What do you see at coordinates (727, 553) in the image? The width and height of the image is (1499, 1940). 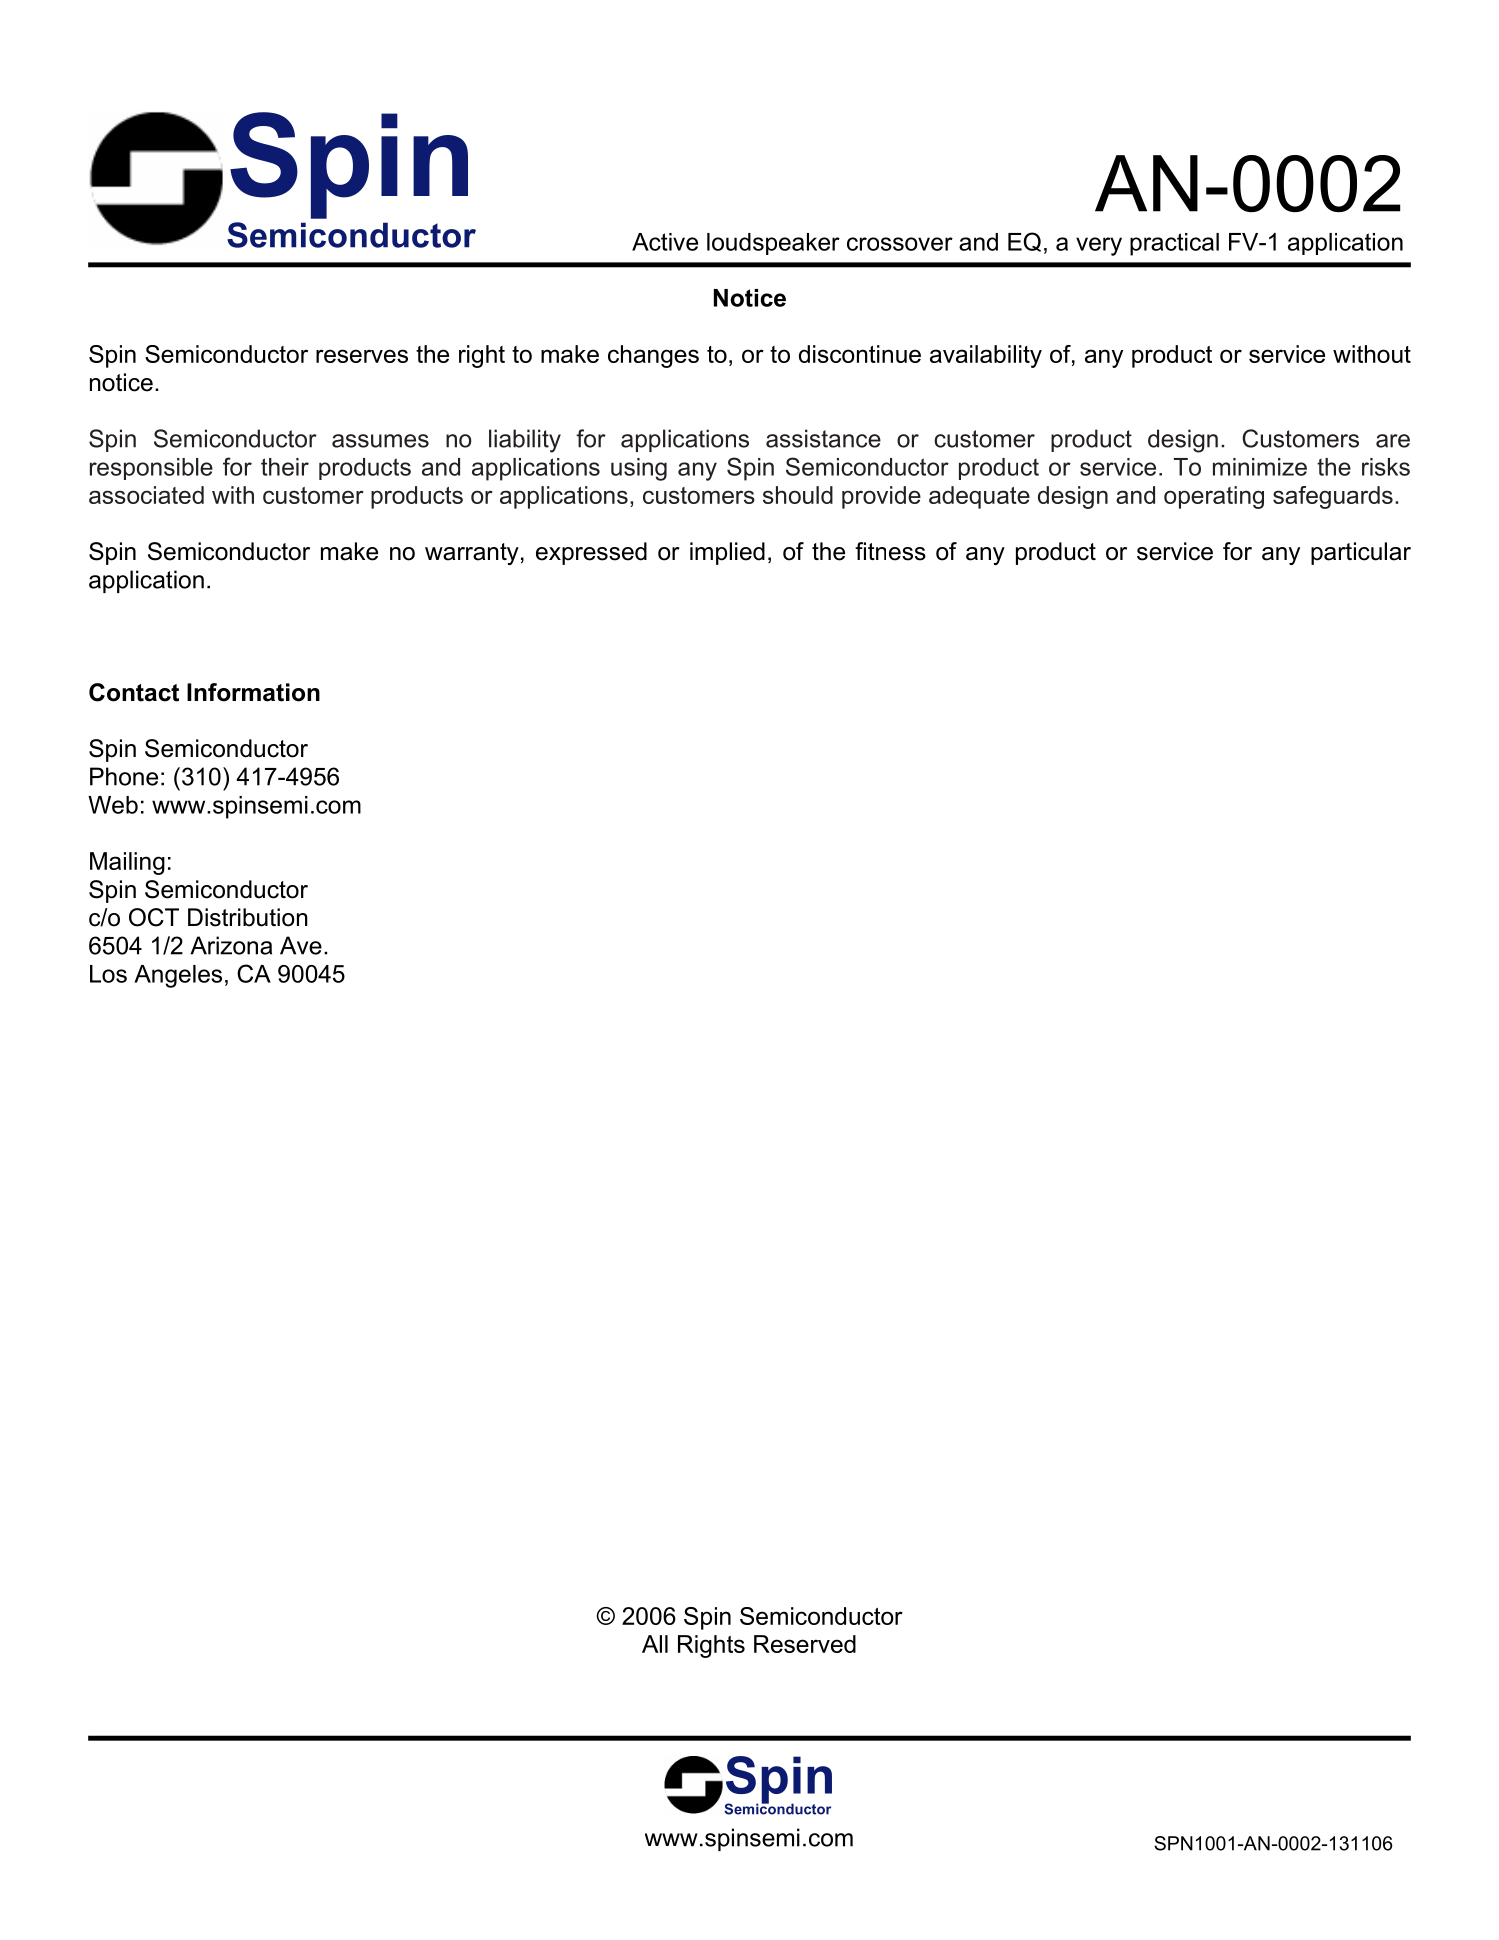 I see `implied` at bounding box center [727, 553].
